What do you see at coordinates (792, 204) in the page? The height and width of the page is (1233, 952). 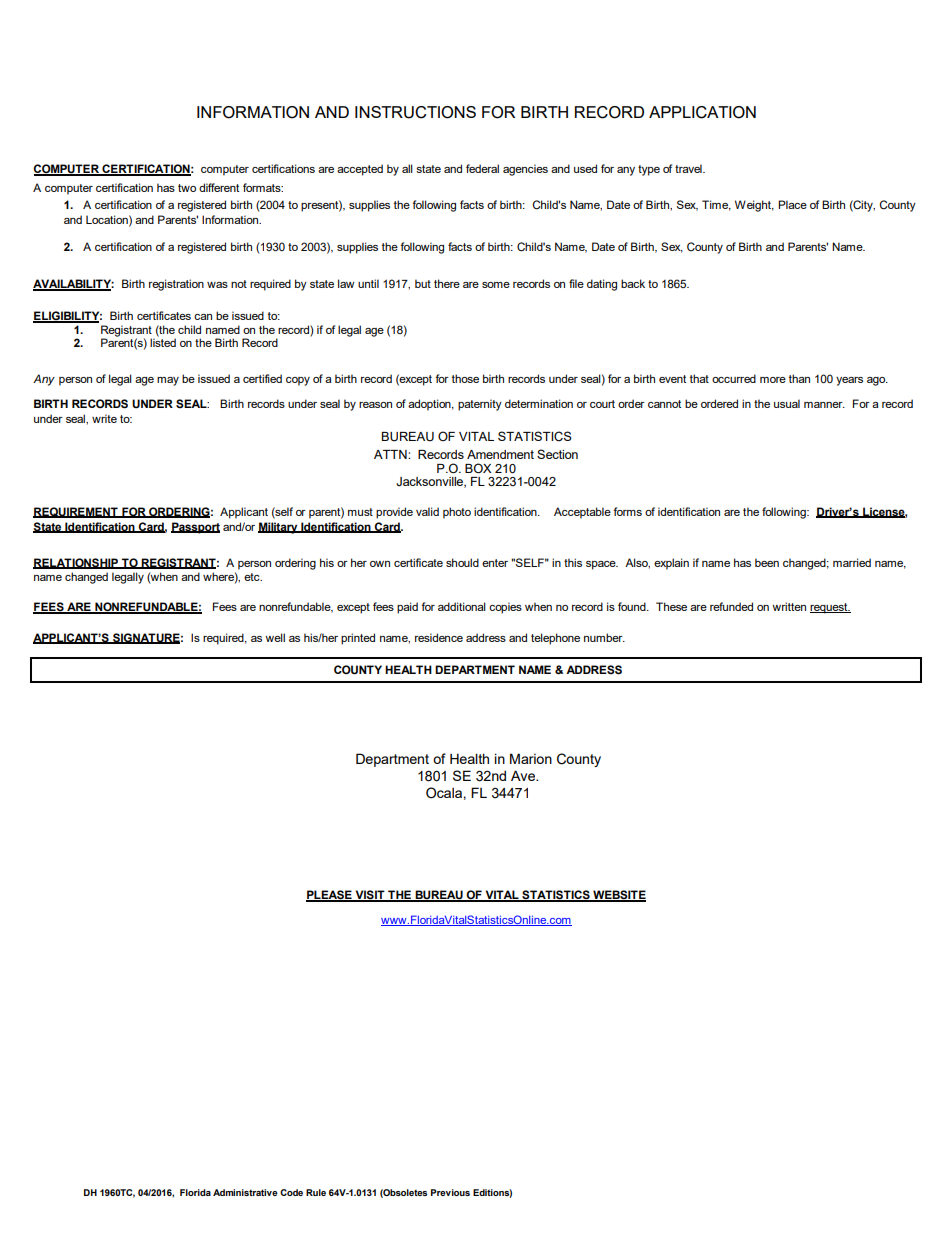 I see `Place` at bounding box center [792, 204].
